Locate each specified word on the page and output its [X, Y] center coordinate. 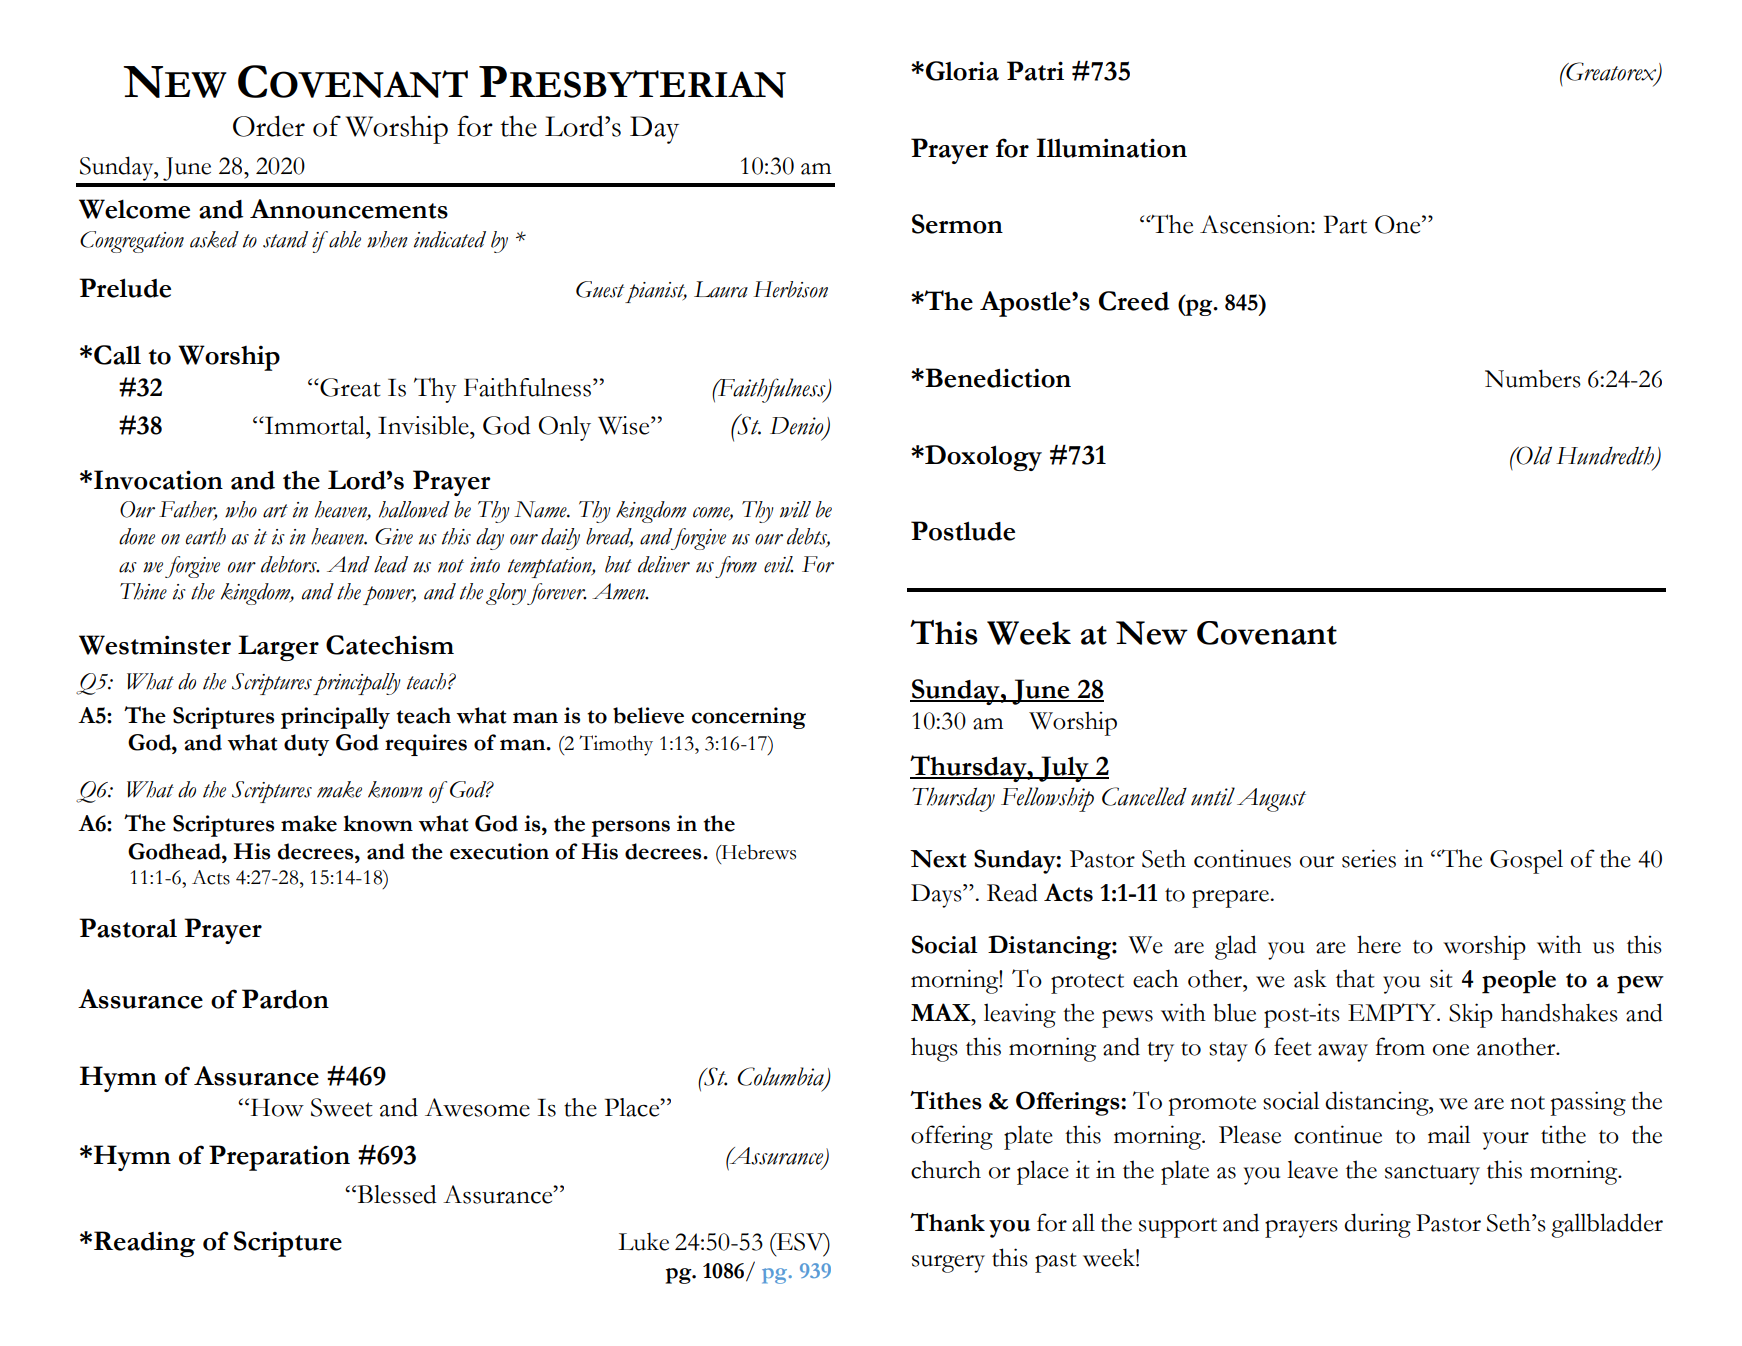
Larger [278, 648]
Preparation [279, 1158]
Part [1345, 224]
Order [269, 126]
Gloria [962, 71]
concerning [749, 718]
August [1271, 800]
